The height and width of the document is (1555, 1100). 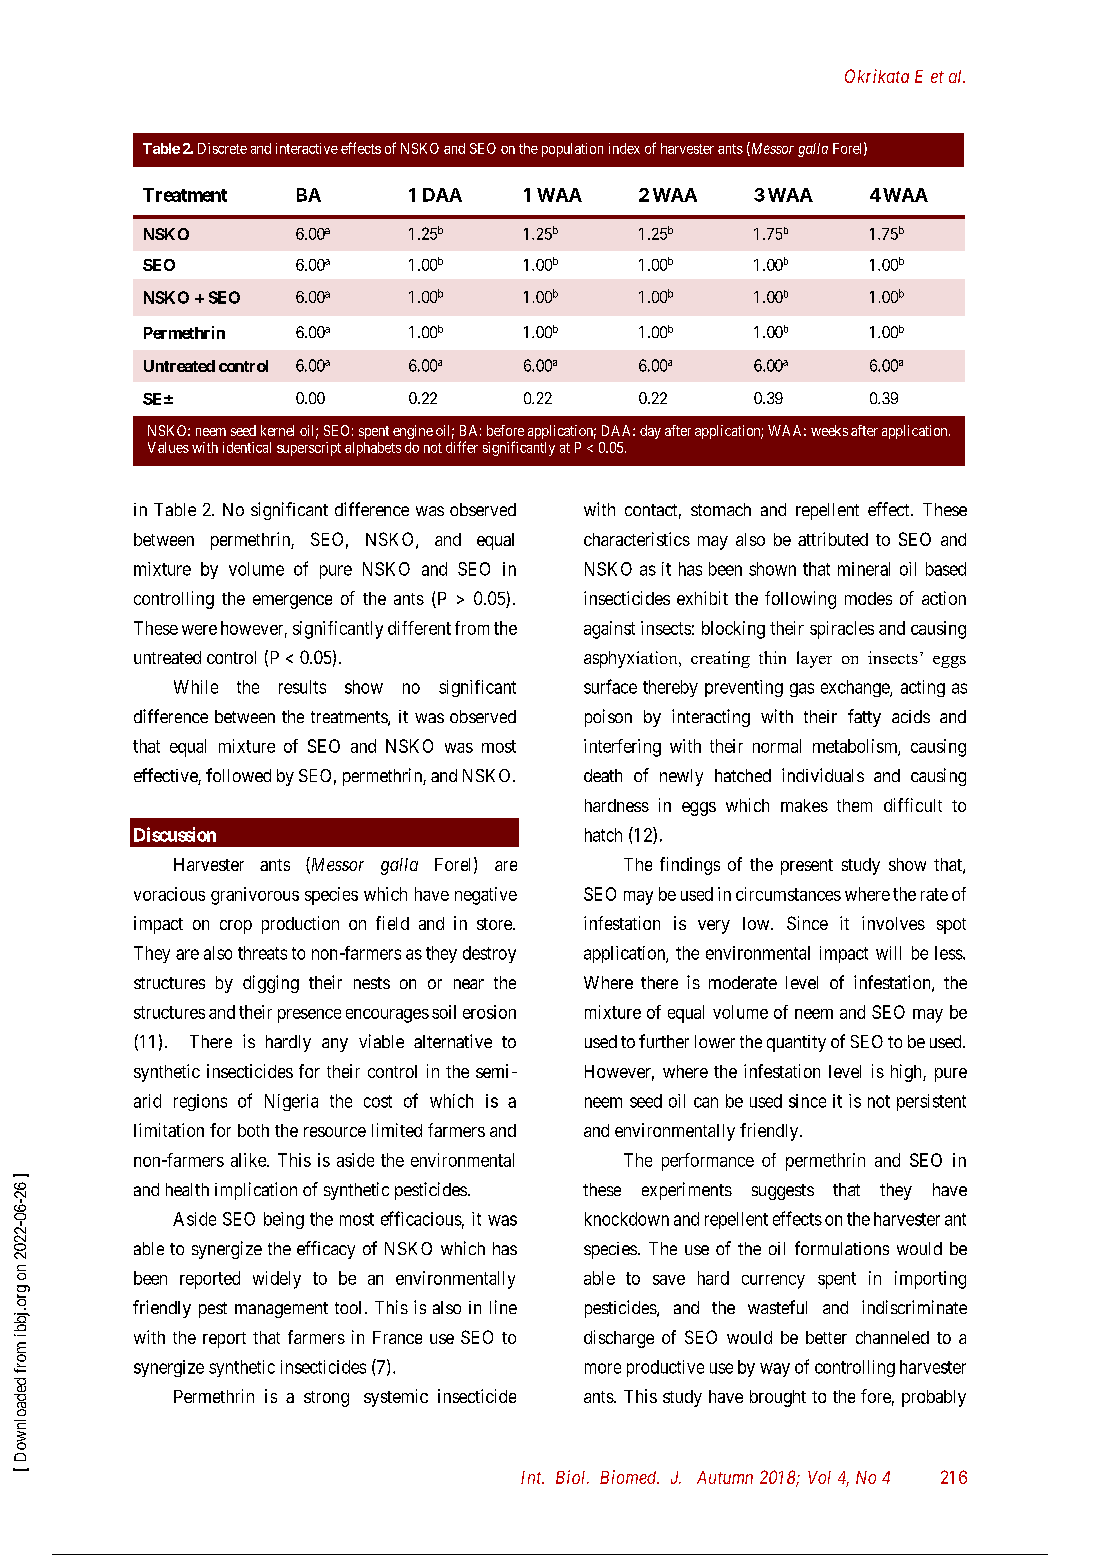 What do you see at coordinates (888, 953) in the document?
I see `will` at bounding box center [888, 953].
